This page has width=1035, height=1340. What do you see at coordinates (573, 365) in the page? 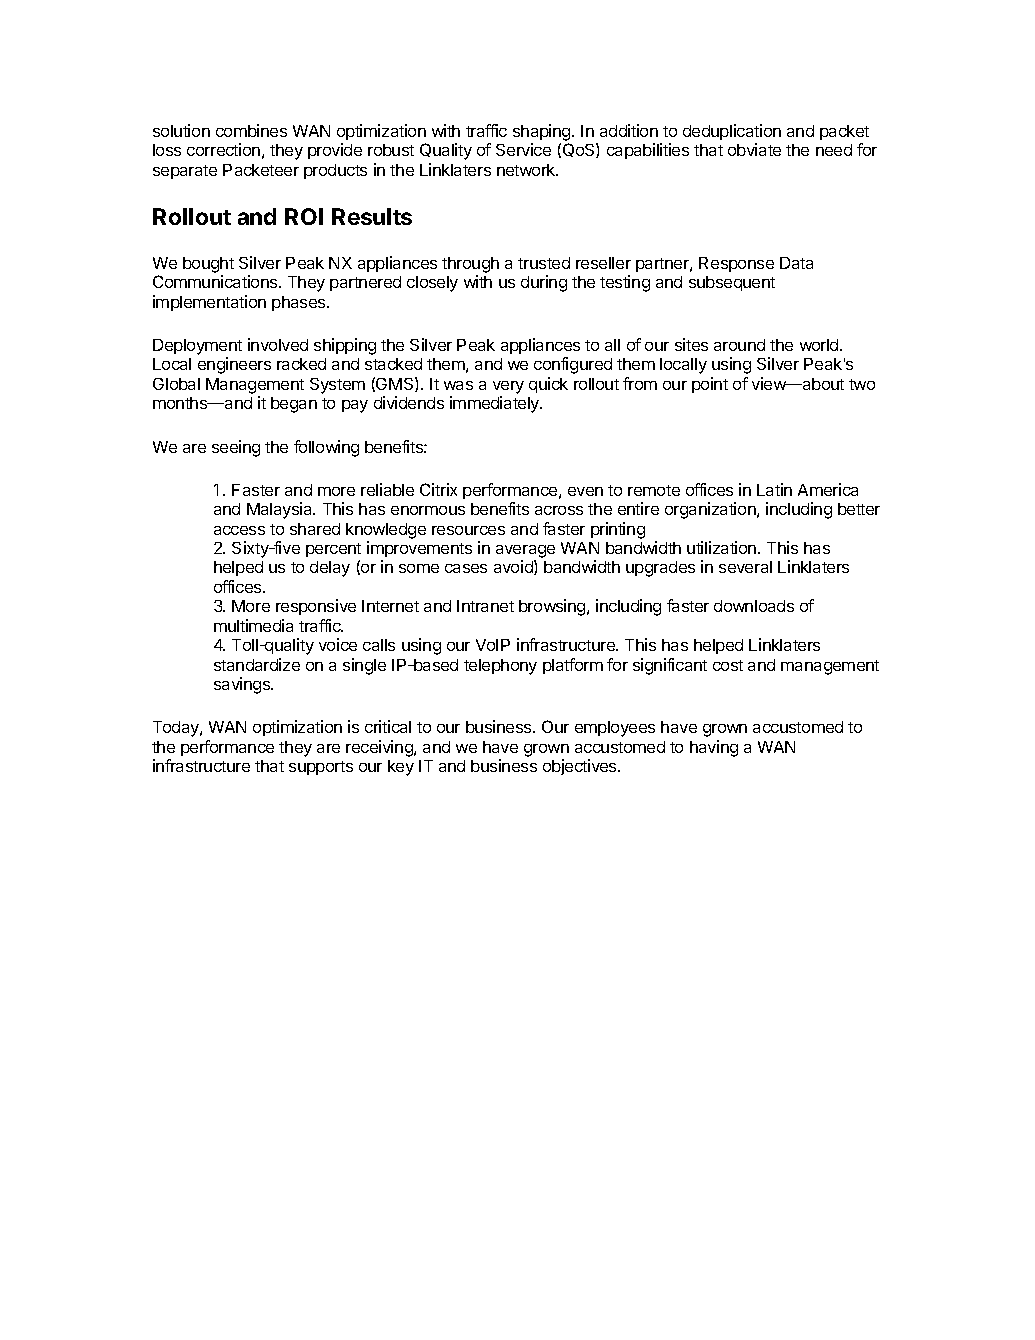
I see `configured` at bounding box center [573, 365].
